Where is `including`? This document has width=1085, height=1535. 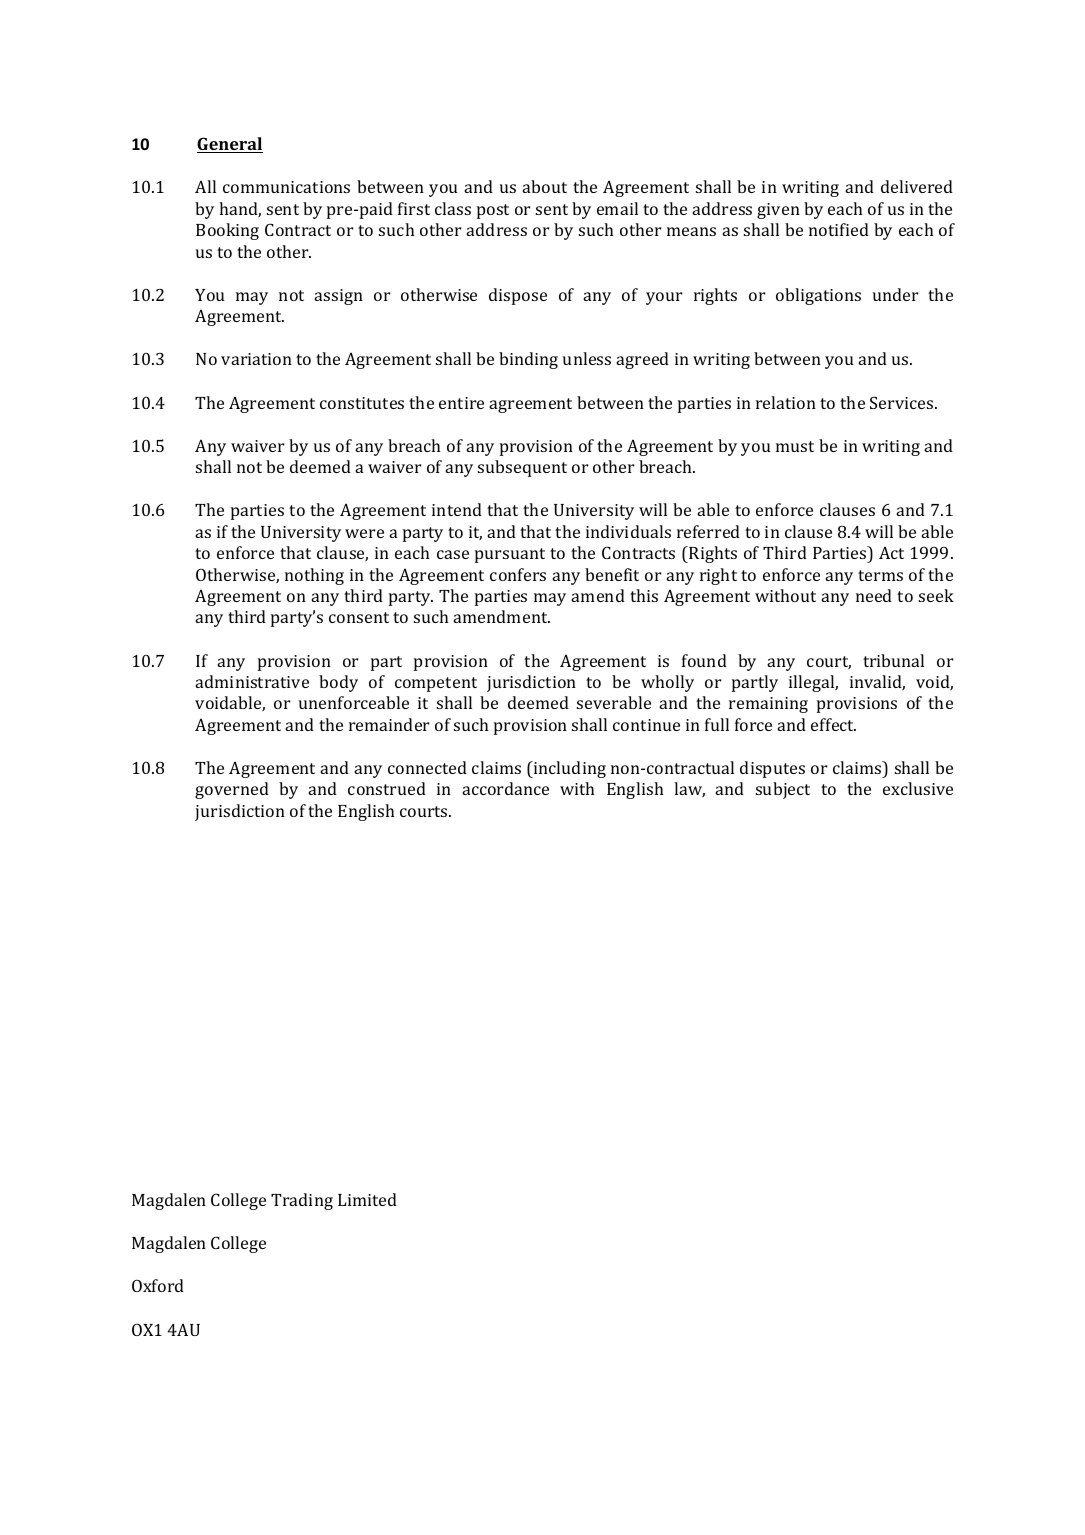 including is located at coordinates (569, 769).
